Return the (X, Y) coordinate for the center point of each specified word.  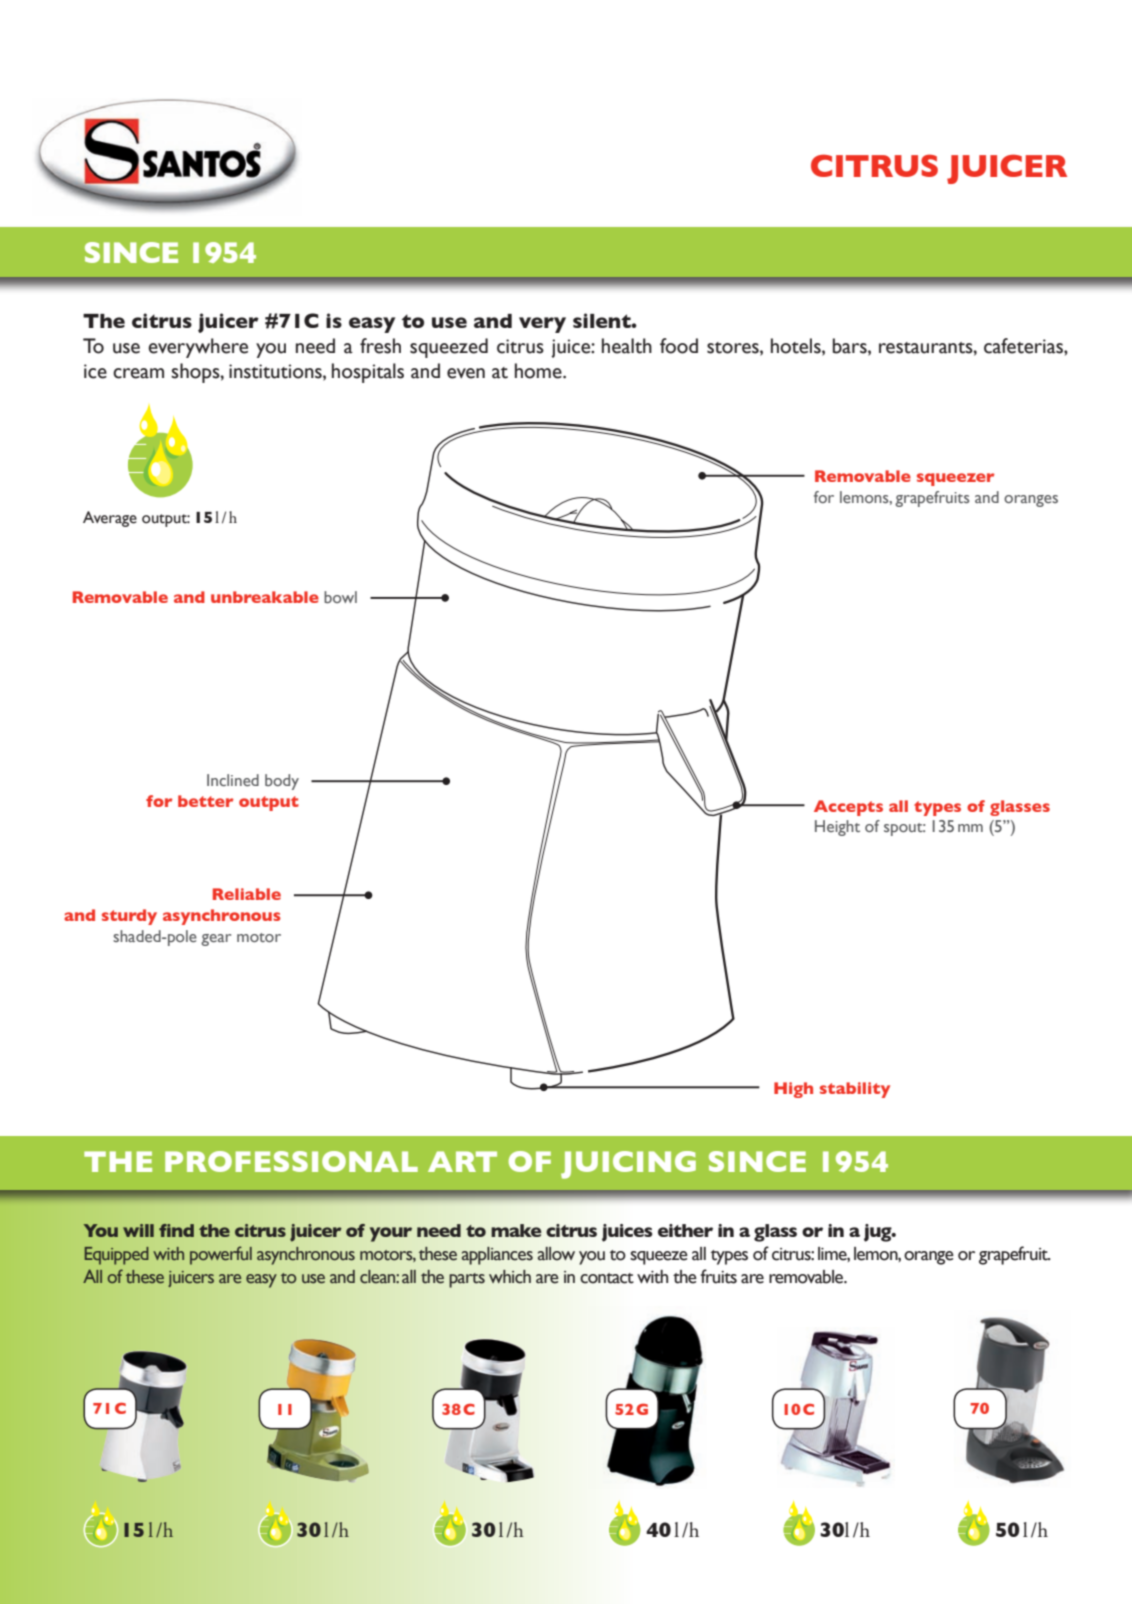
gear (216, 940)
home (539, 371)
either (685, 1230)
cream (138, 373)
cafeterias (1024, 346)
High (793, 1090)
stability (855, 1090)
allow (556, 1254)
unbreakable (265, 597)
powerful (221, 1255)
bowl (340, 597)
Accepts (848, 808)
